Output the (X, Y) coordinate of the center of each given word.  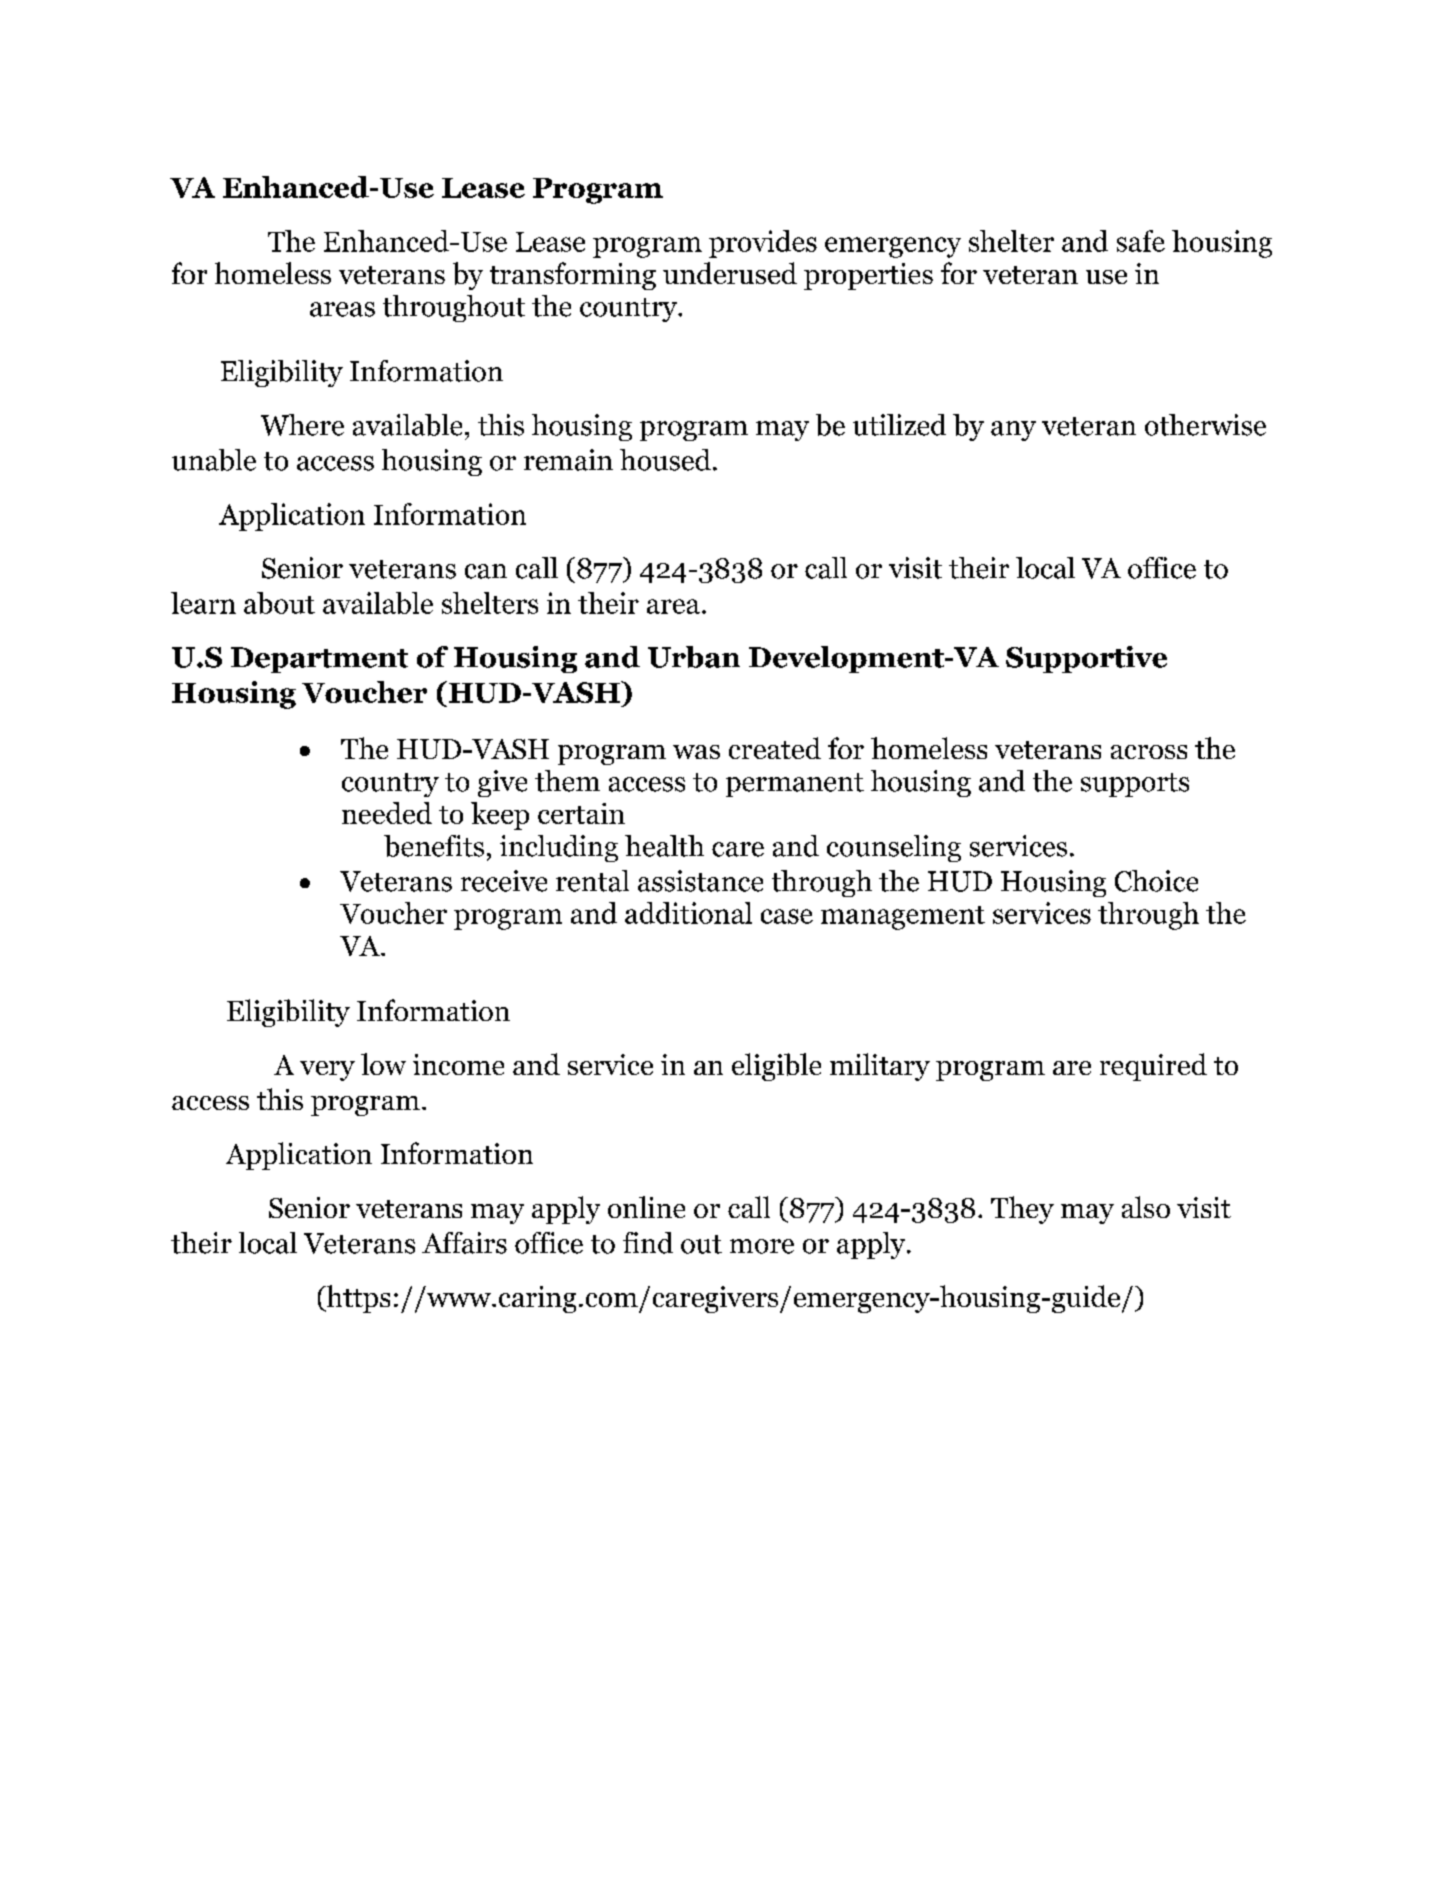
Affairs (464, 1243)
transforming (573, 276)
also (1146, 1207)
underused (730, 273)
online (646, 1207)
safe (1141, 241)
